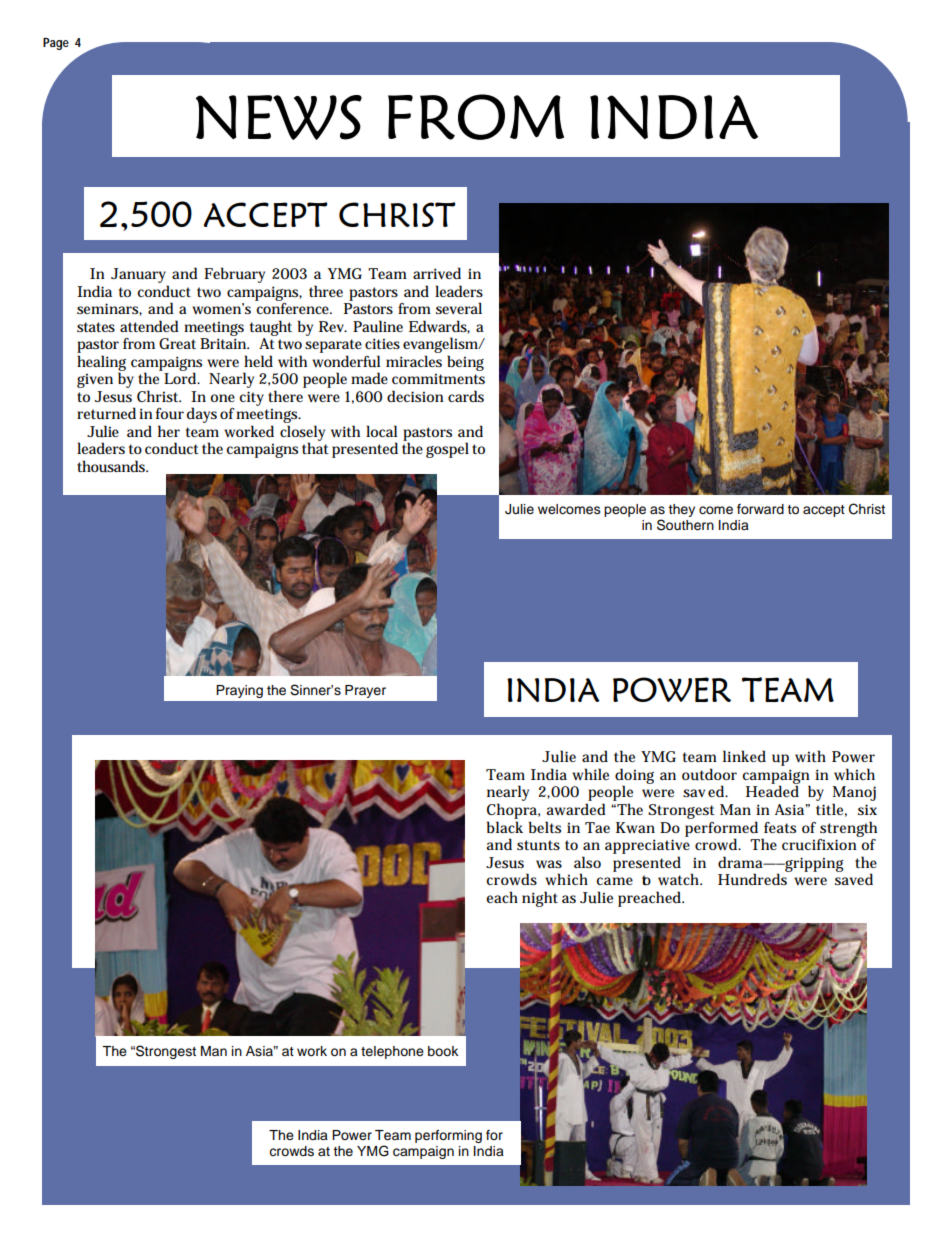 The image size is (952, 1233). I want to click on telephone, so click(392, 1052).
